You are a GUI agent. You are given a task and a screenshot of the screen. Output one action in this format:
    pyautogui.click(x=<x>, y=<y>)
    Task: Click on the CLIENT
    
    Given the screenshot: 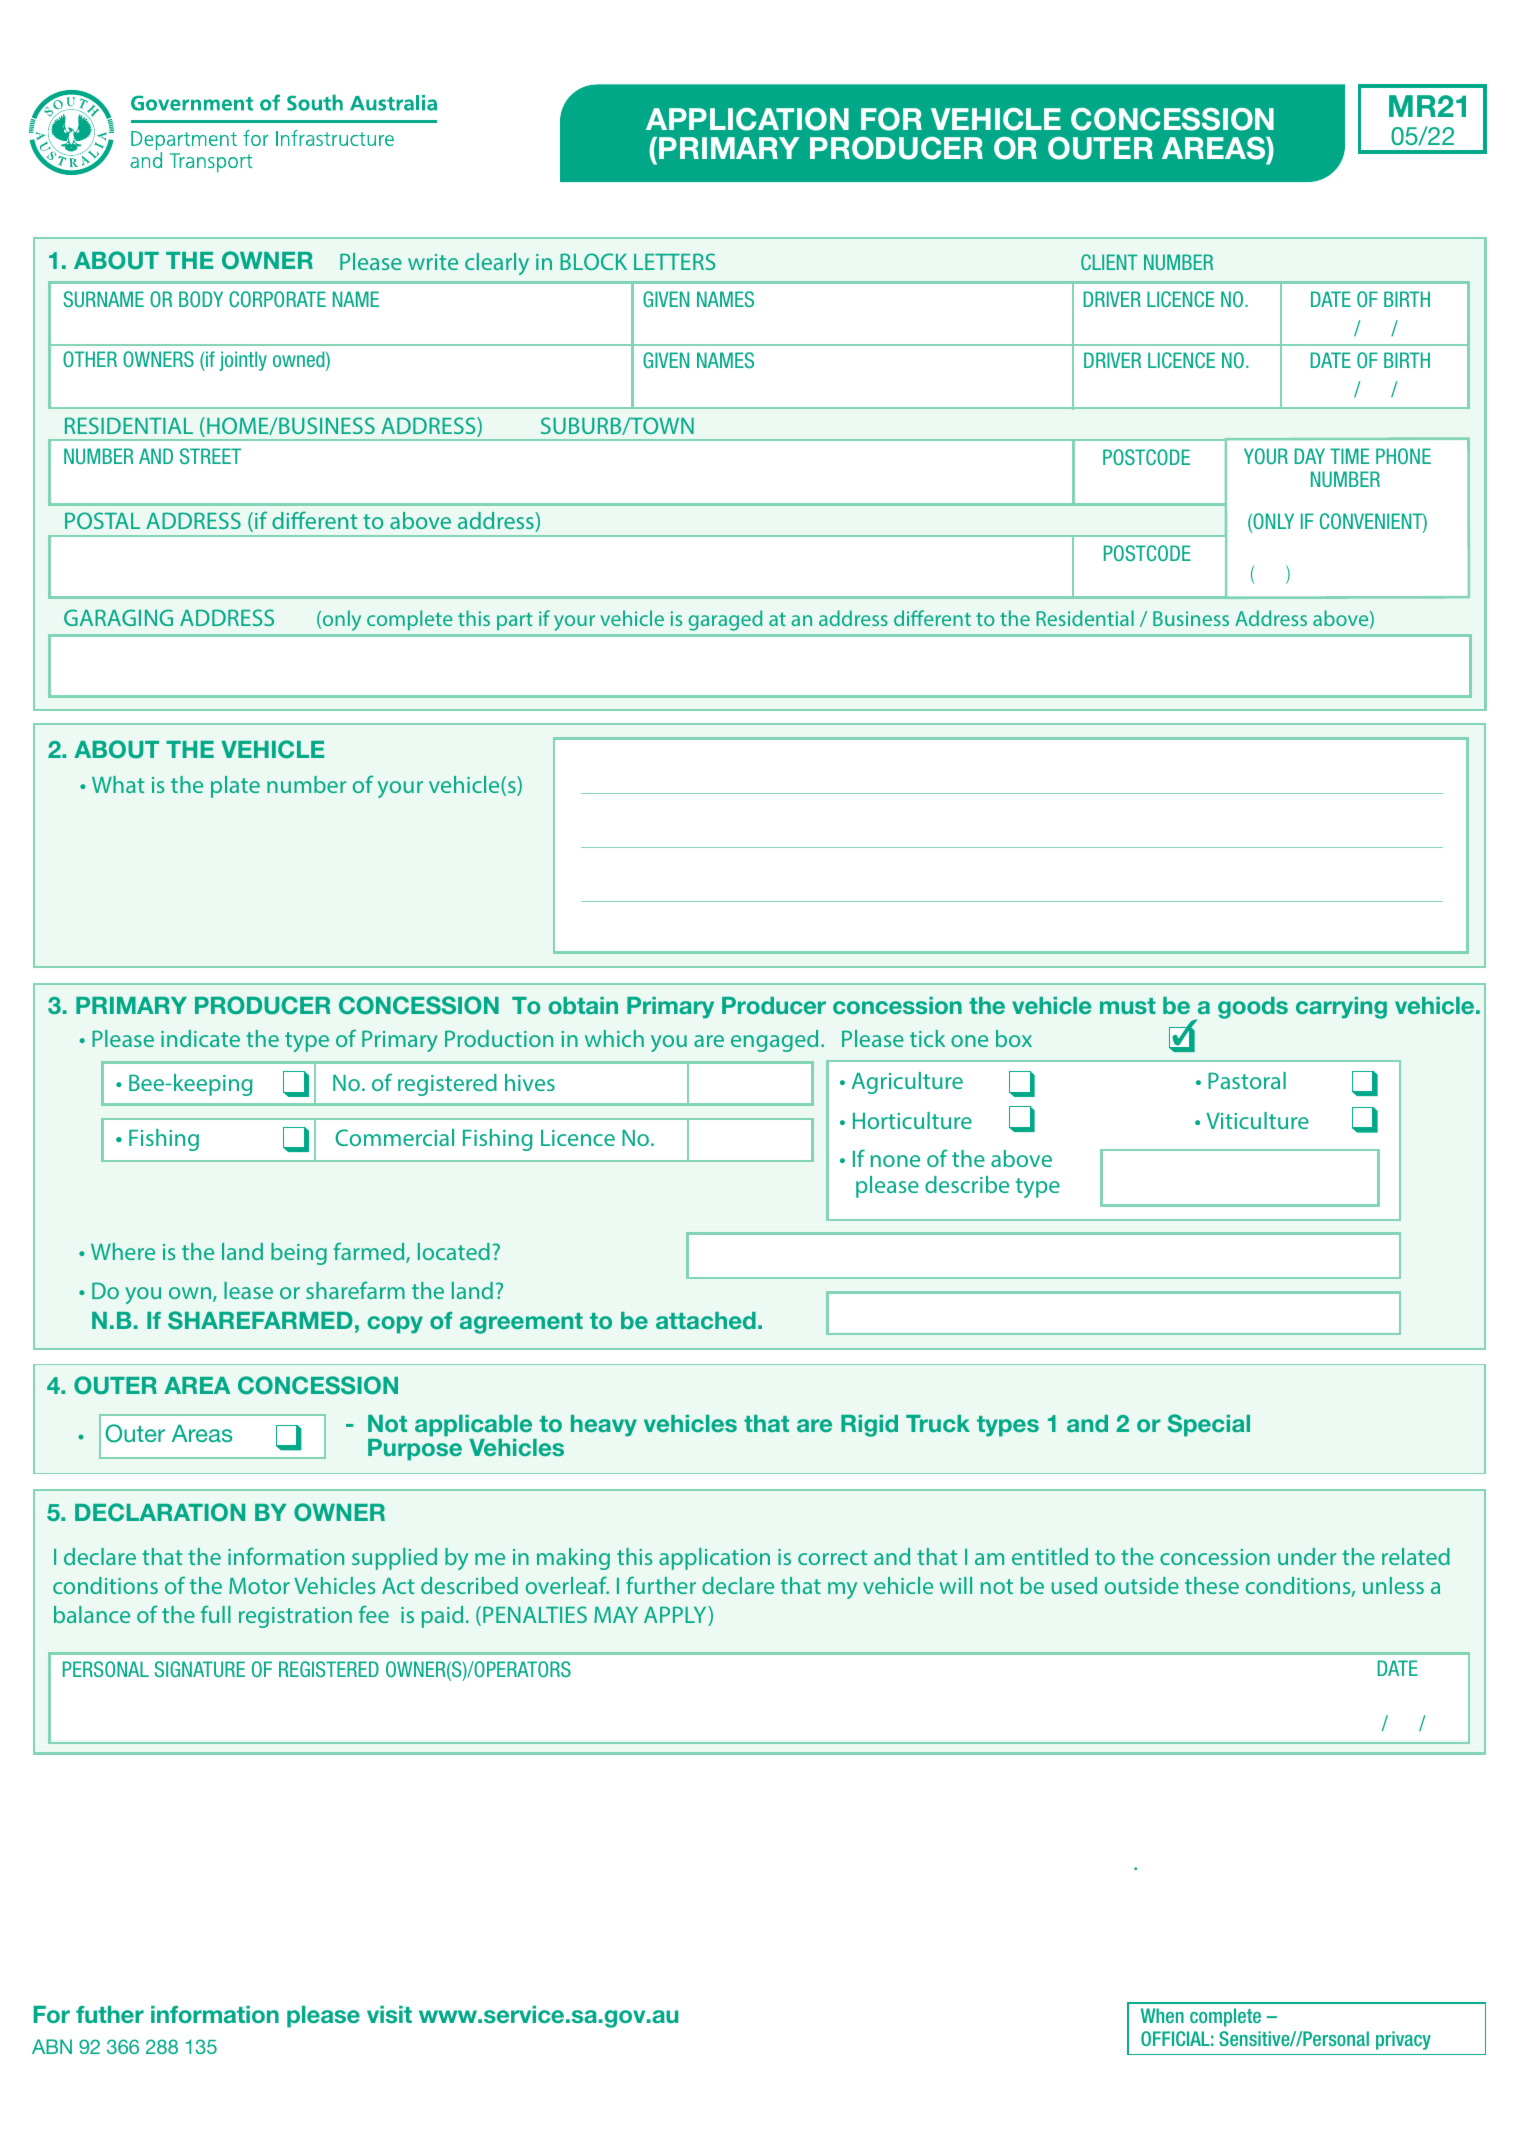 What is the action you would take?
    pyautogui.click(x=1109, y=262)
